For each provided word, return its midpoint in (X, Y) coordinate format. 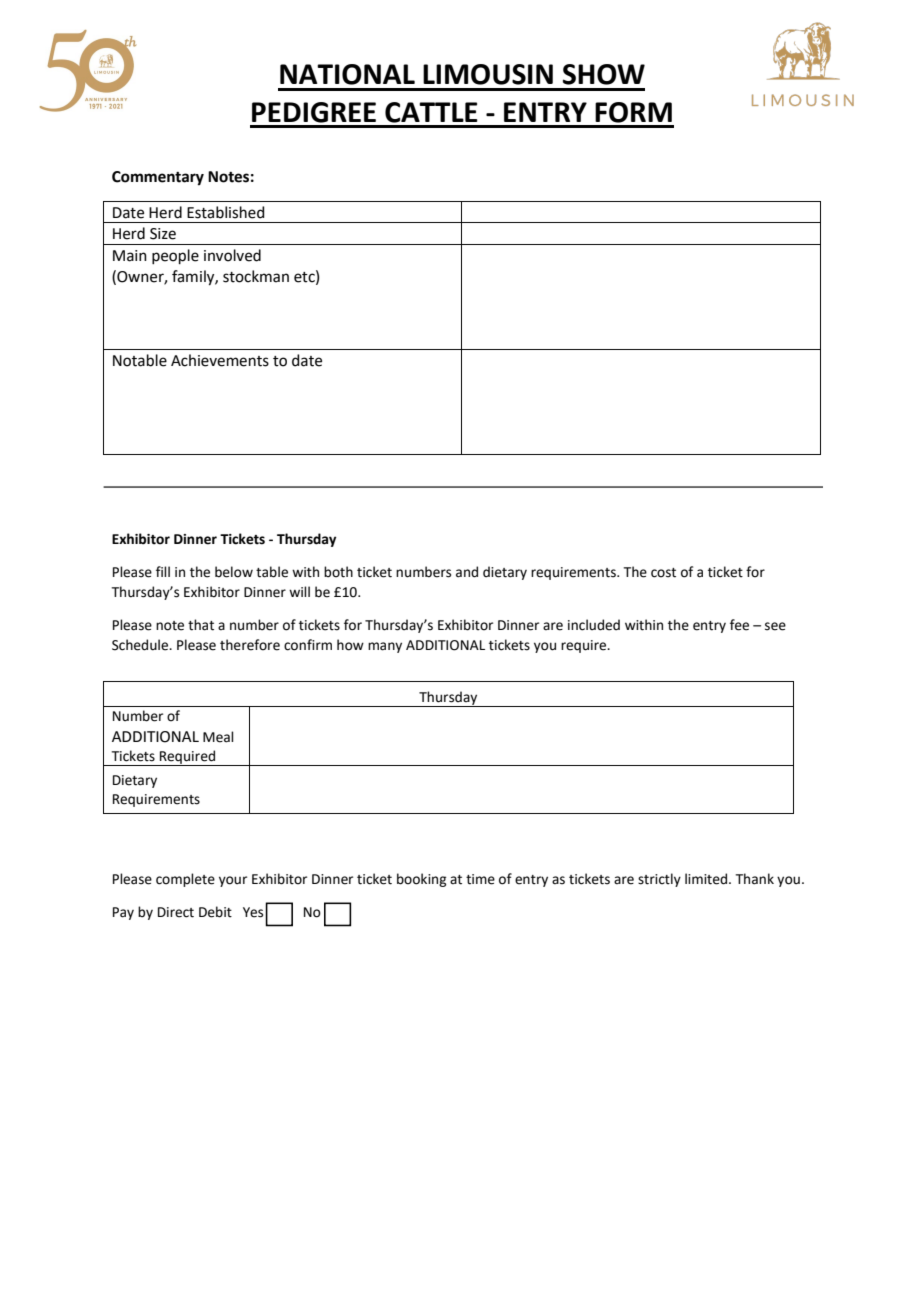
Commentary (158, 178)
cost (663, 573)
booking (421, 880)
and (467, 572)
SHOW (604, 74)
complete (185, 880)
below (234, 572)
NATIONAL (347, 74)
